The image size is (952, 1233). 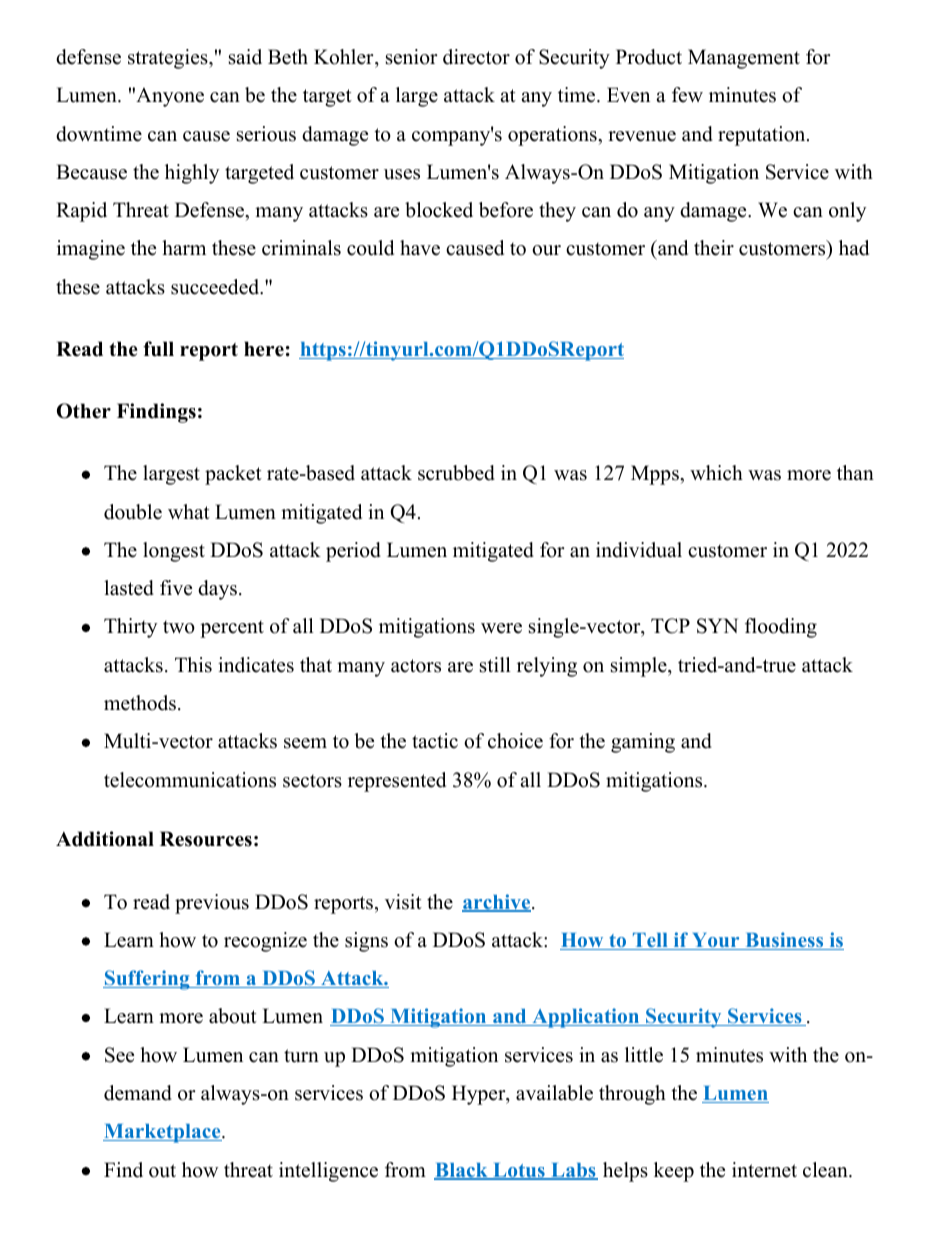 I want to click on were, so click(x=501, y=628).
